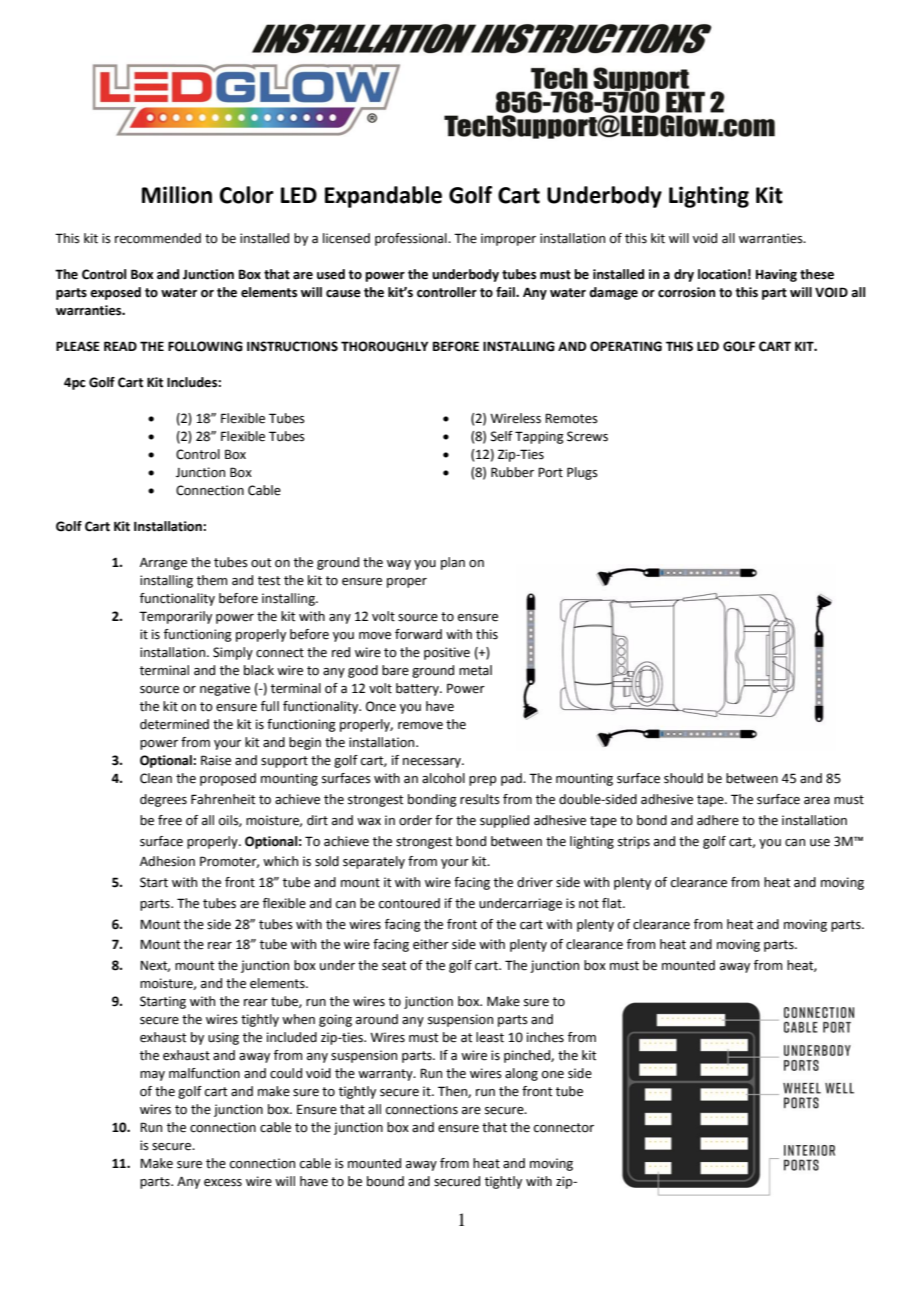 This document has height=1308, width=924. What do you see at coordinates (684, 275) in the document?
I see `dry` at bounding box center [684, 275].
